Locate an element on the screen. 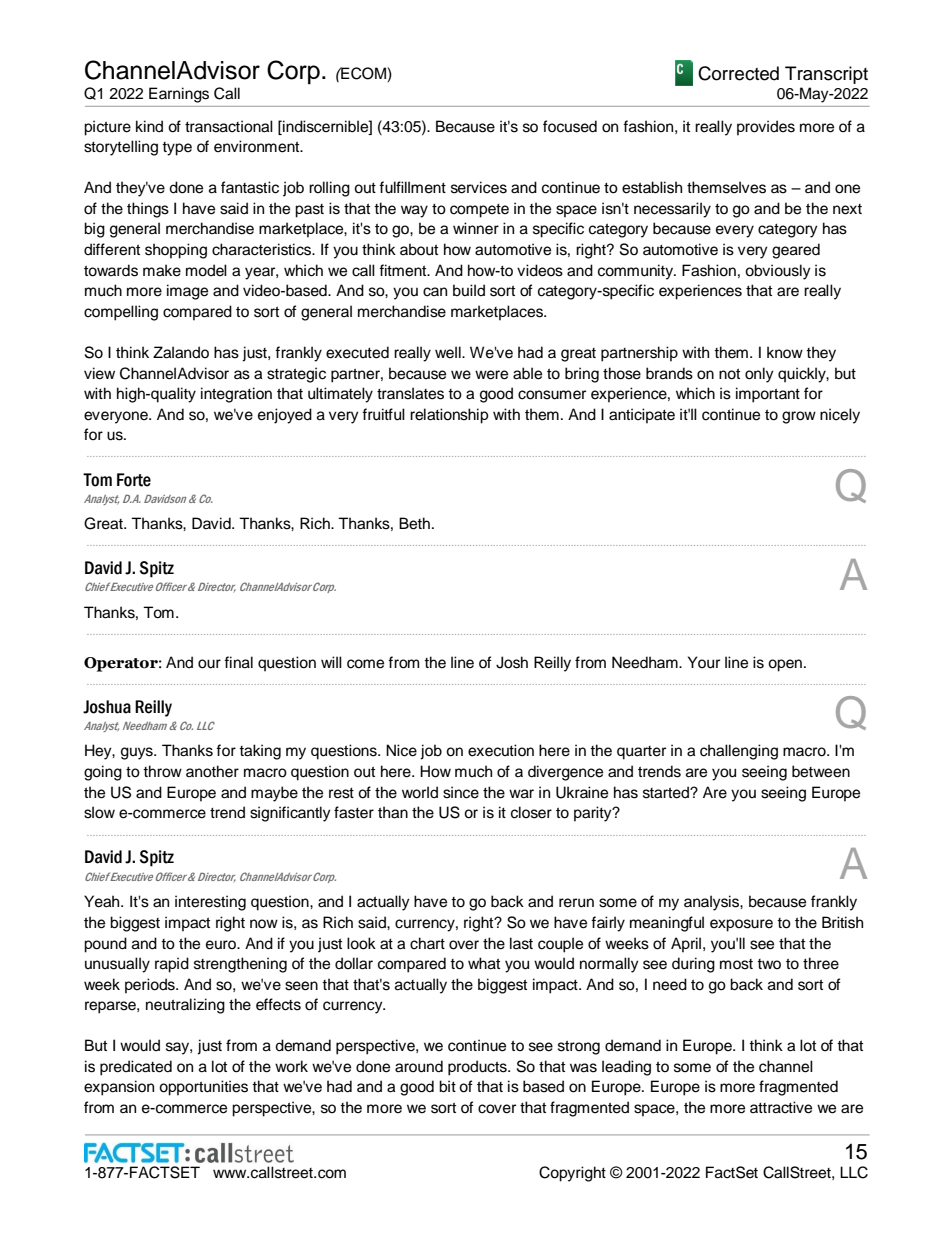 Image resolution: width=952 pixels, height=1233 pixels. open is located at coordinates (785, 665).
